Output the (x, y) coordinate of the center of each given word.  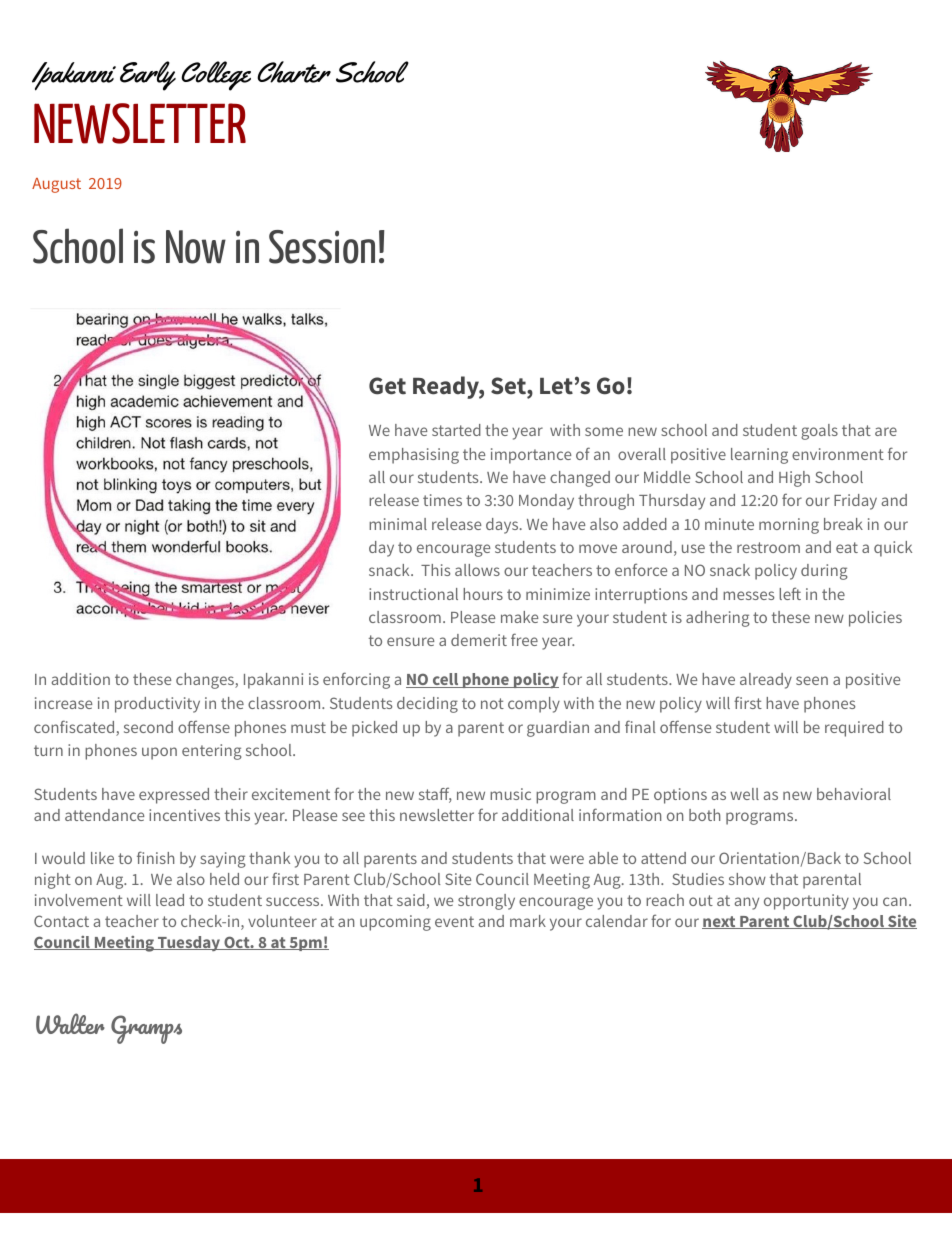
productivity (157, 705)
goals (819, 432)
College (216, 76)
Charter (294, 72)
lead (170, 900)
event (454, 921)
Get (387, 386)
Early (148, 76)
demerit (479, 640)
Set (509, 387)
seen (812, 680)
